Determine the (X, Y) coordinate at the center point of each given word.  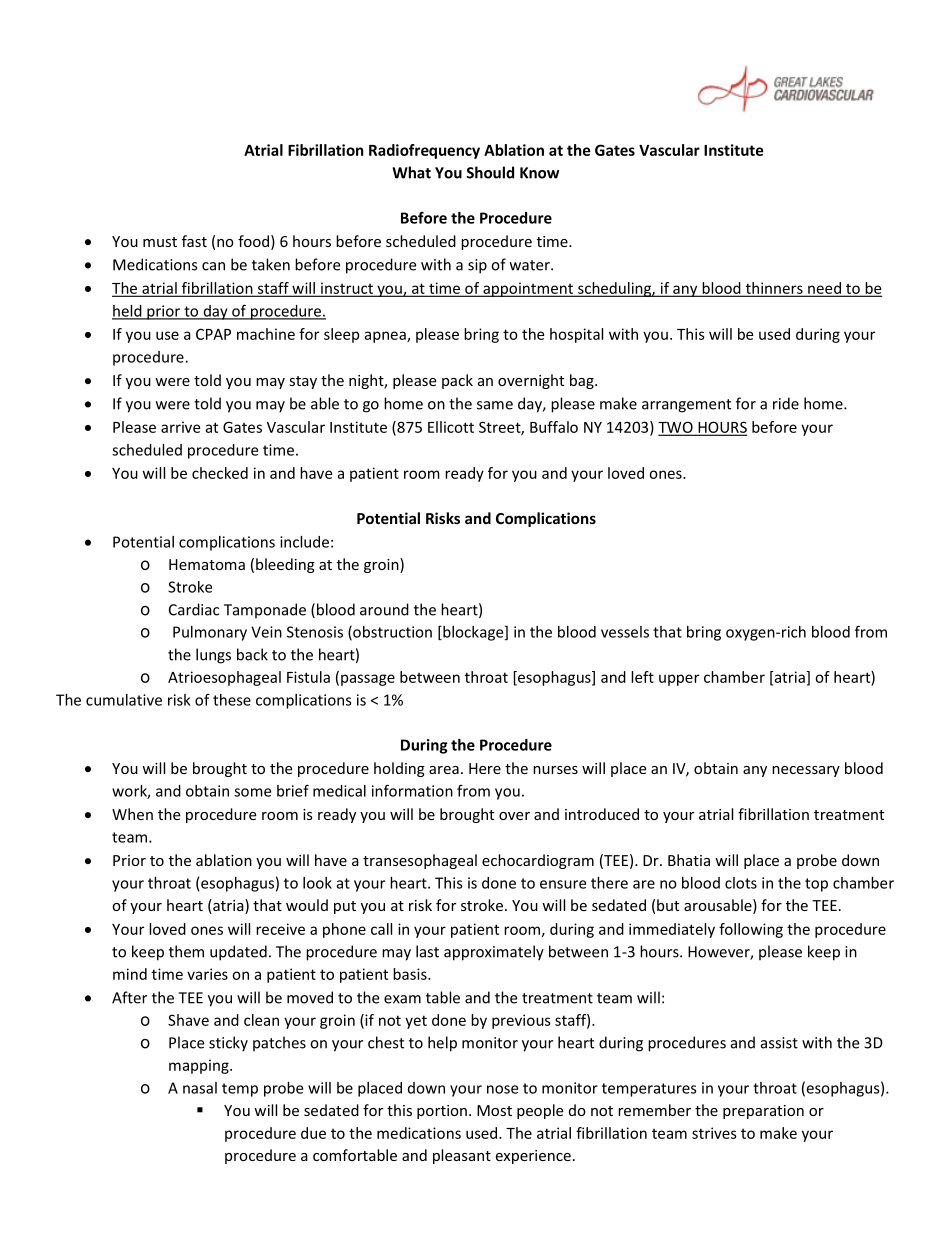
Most (494, 1110)
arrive (180, 427)
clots (741, 883)
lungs (213, 656)
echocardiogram (538, 861)
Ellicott (451, 427)
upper (679, 680)
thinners (774, 289)
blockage (473, 633)
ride (786, 403)
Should (490, 172)
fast (194, 241)
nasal (200, 1088)
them (186, 951)
